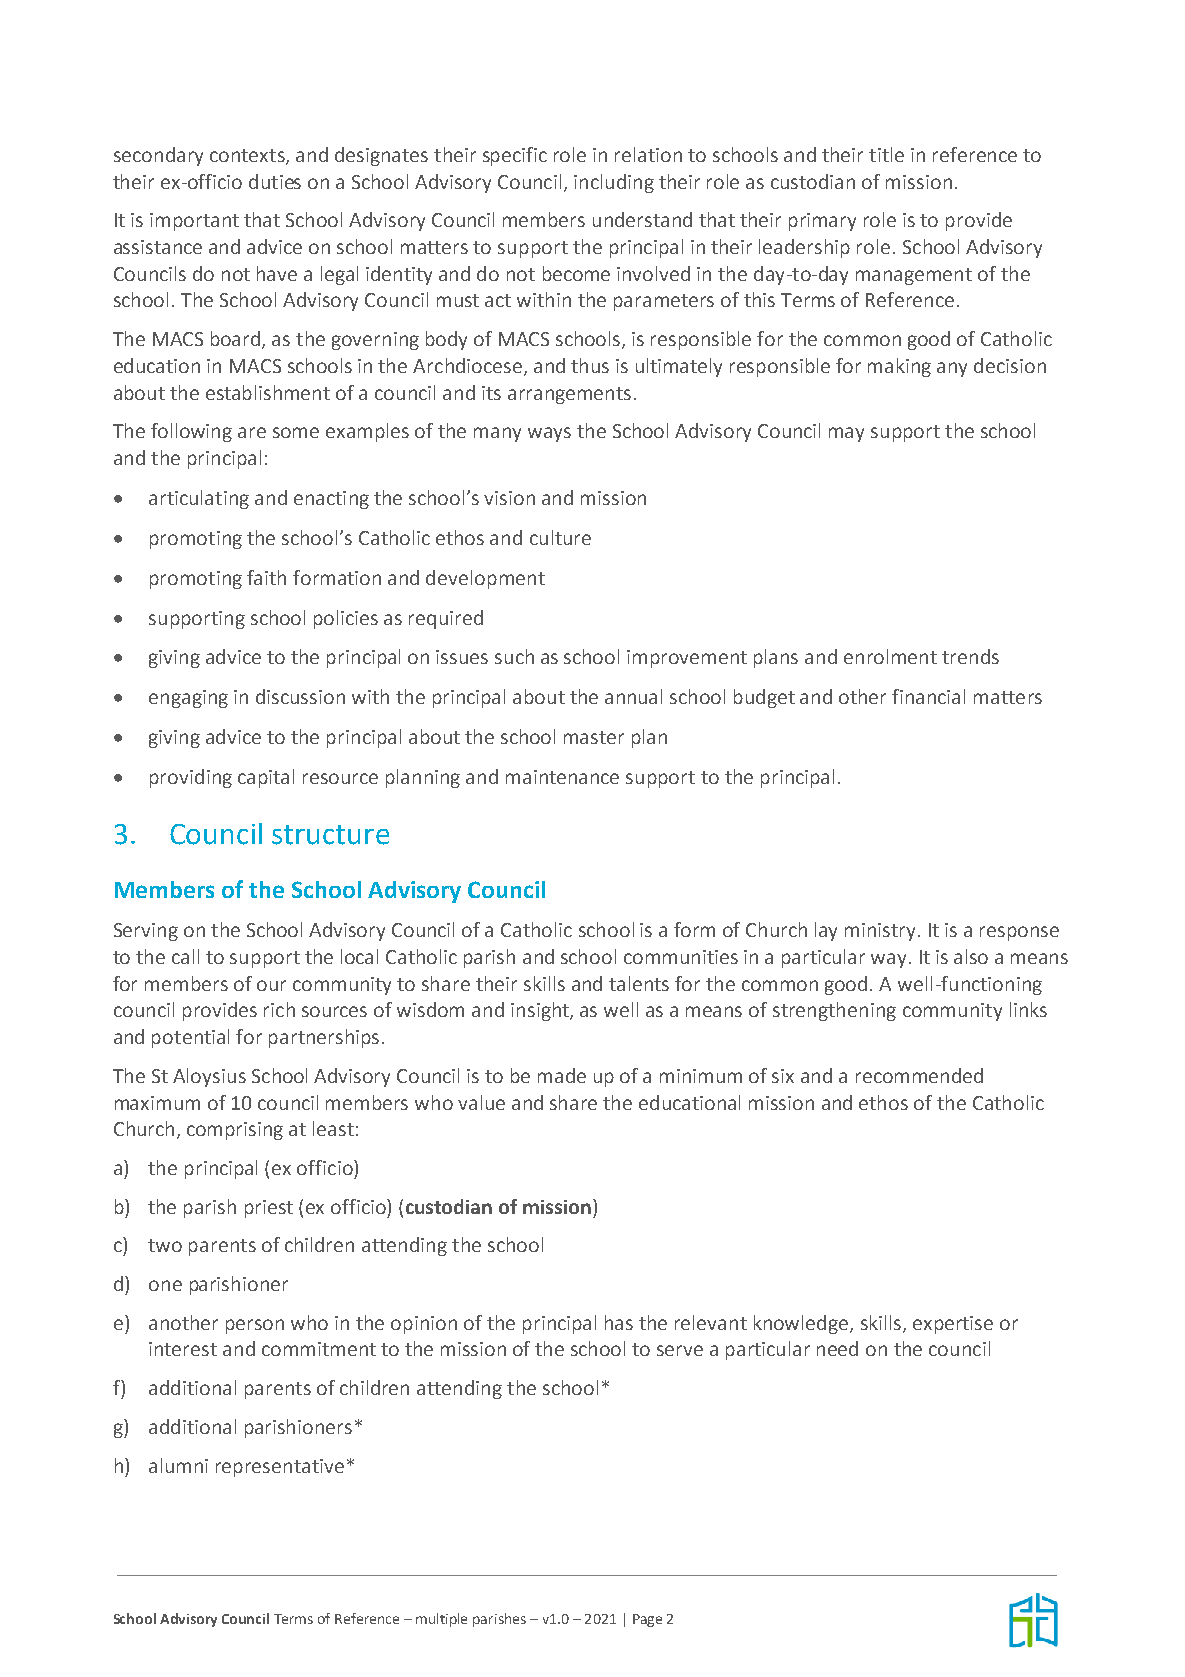 The height and width of the screenshot is (1677, 1185). What do you see at coordinates (647, 1620) in the screenshot?
I see `Page` at bounding box center [647, 1620].
